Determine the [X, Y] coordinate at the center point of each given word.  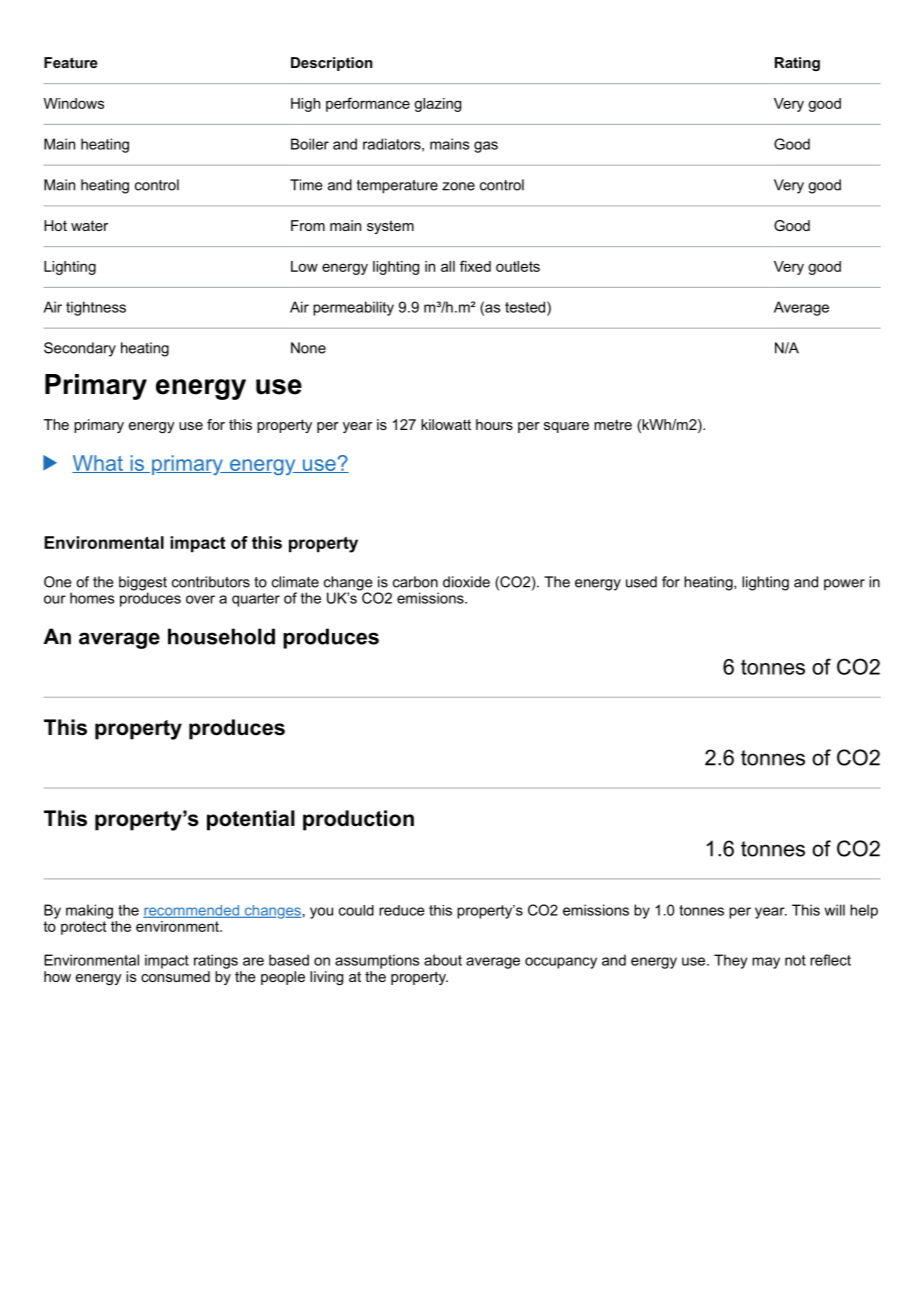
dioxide [466, 582]
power [844, 585]
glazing [437, 105]
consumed [175, 975]
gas [486, 147]
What [98, 464]
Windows [74, 103]
